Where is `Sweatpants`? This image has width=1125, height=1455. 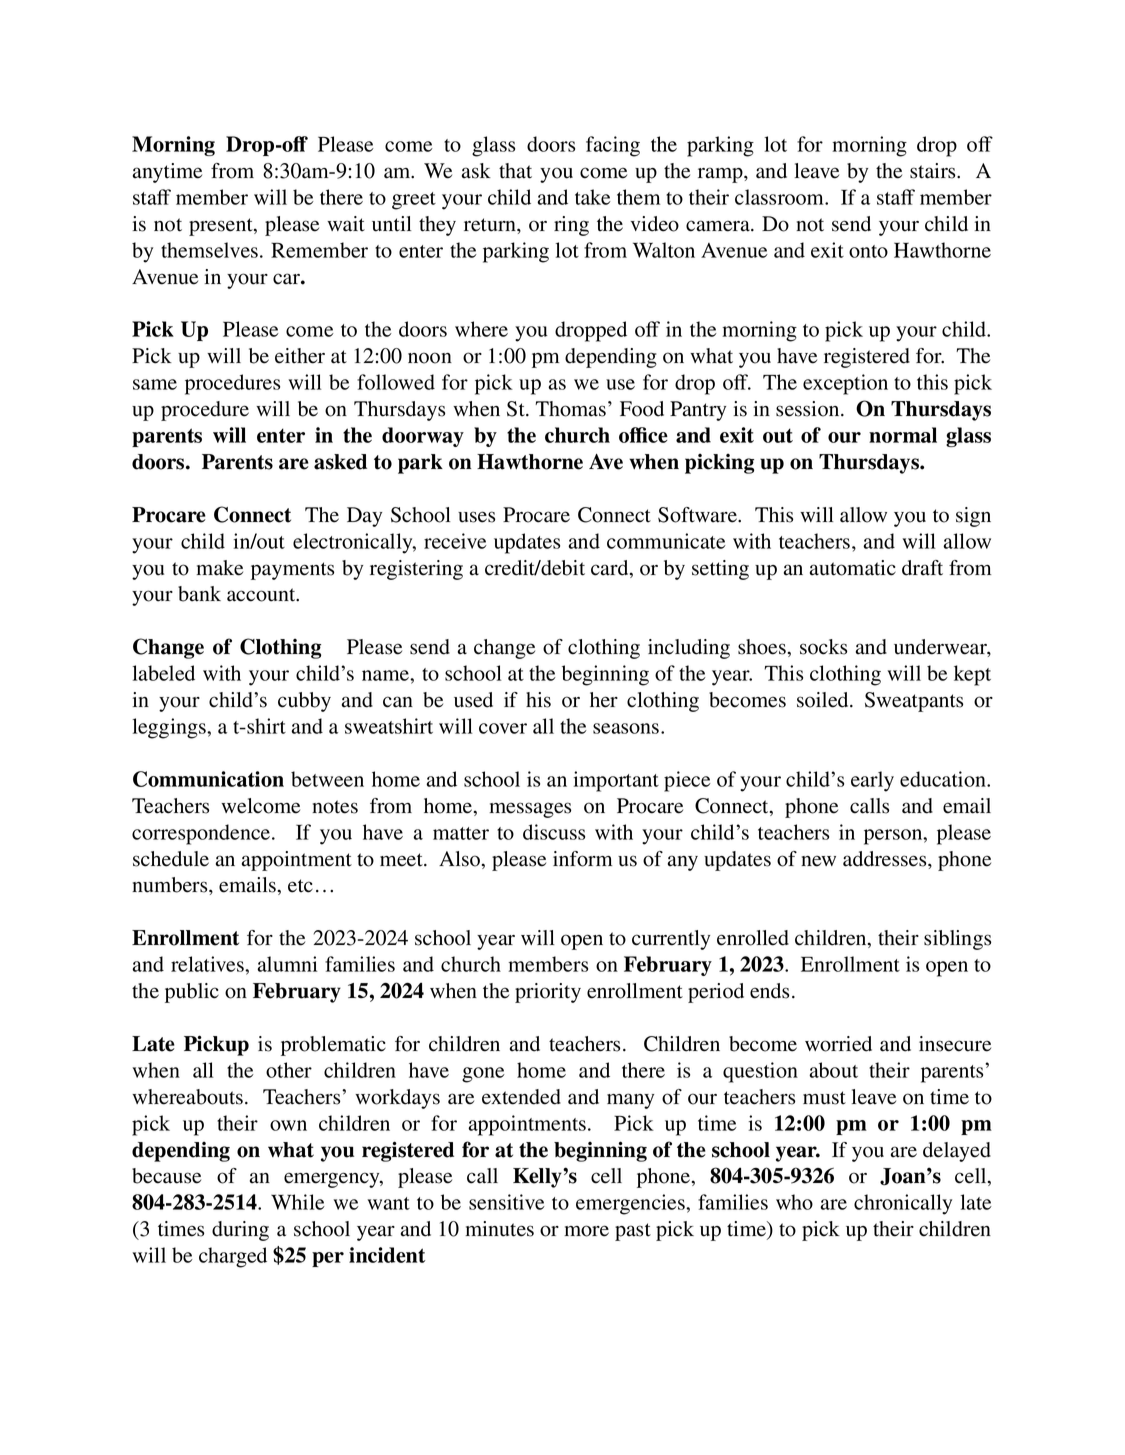
Sweatpants is located at coordinates (914, 702).
